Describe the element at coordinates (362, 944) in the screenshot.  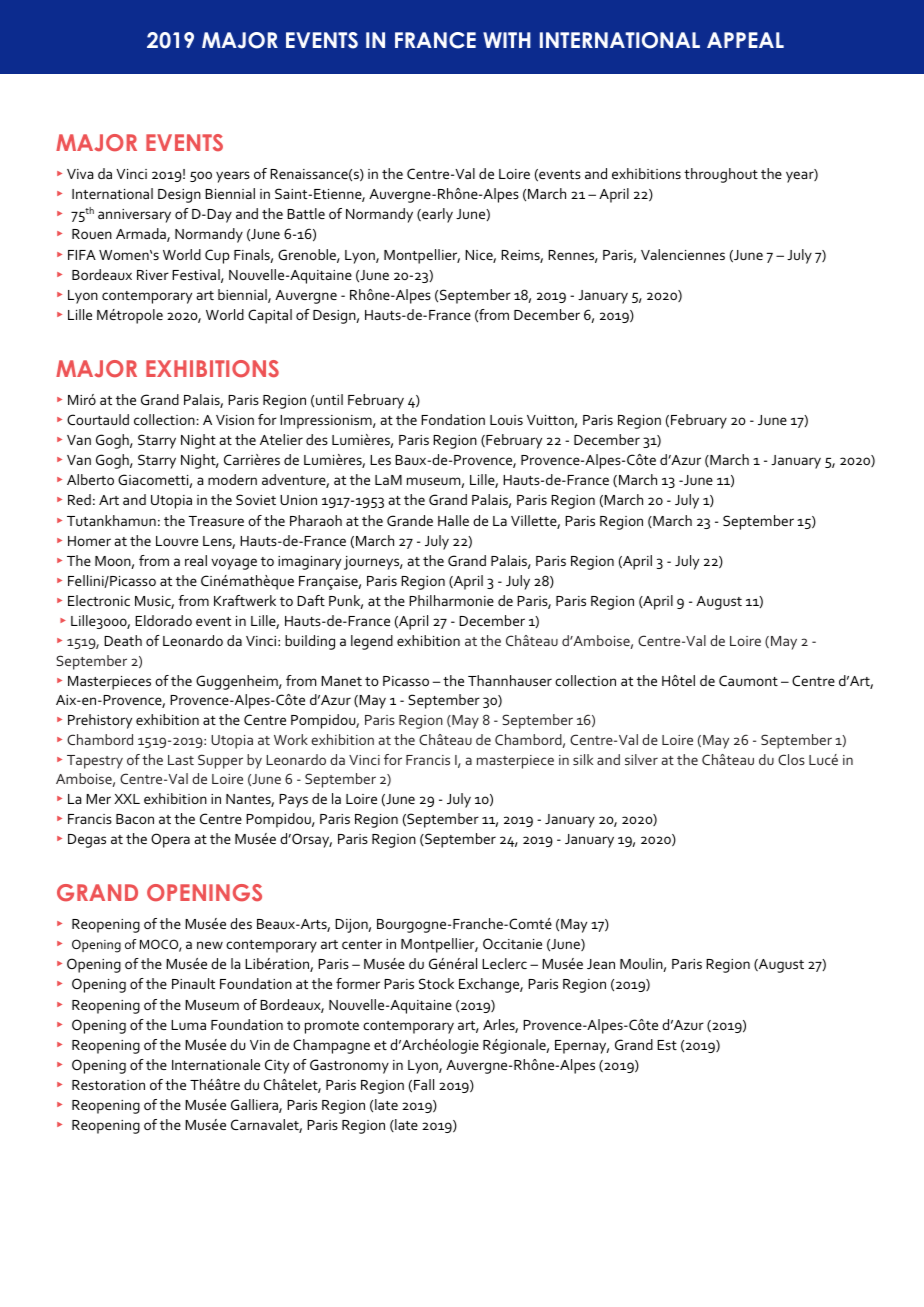
I see `center` at that location.
